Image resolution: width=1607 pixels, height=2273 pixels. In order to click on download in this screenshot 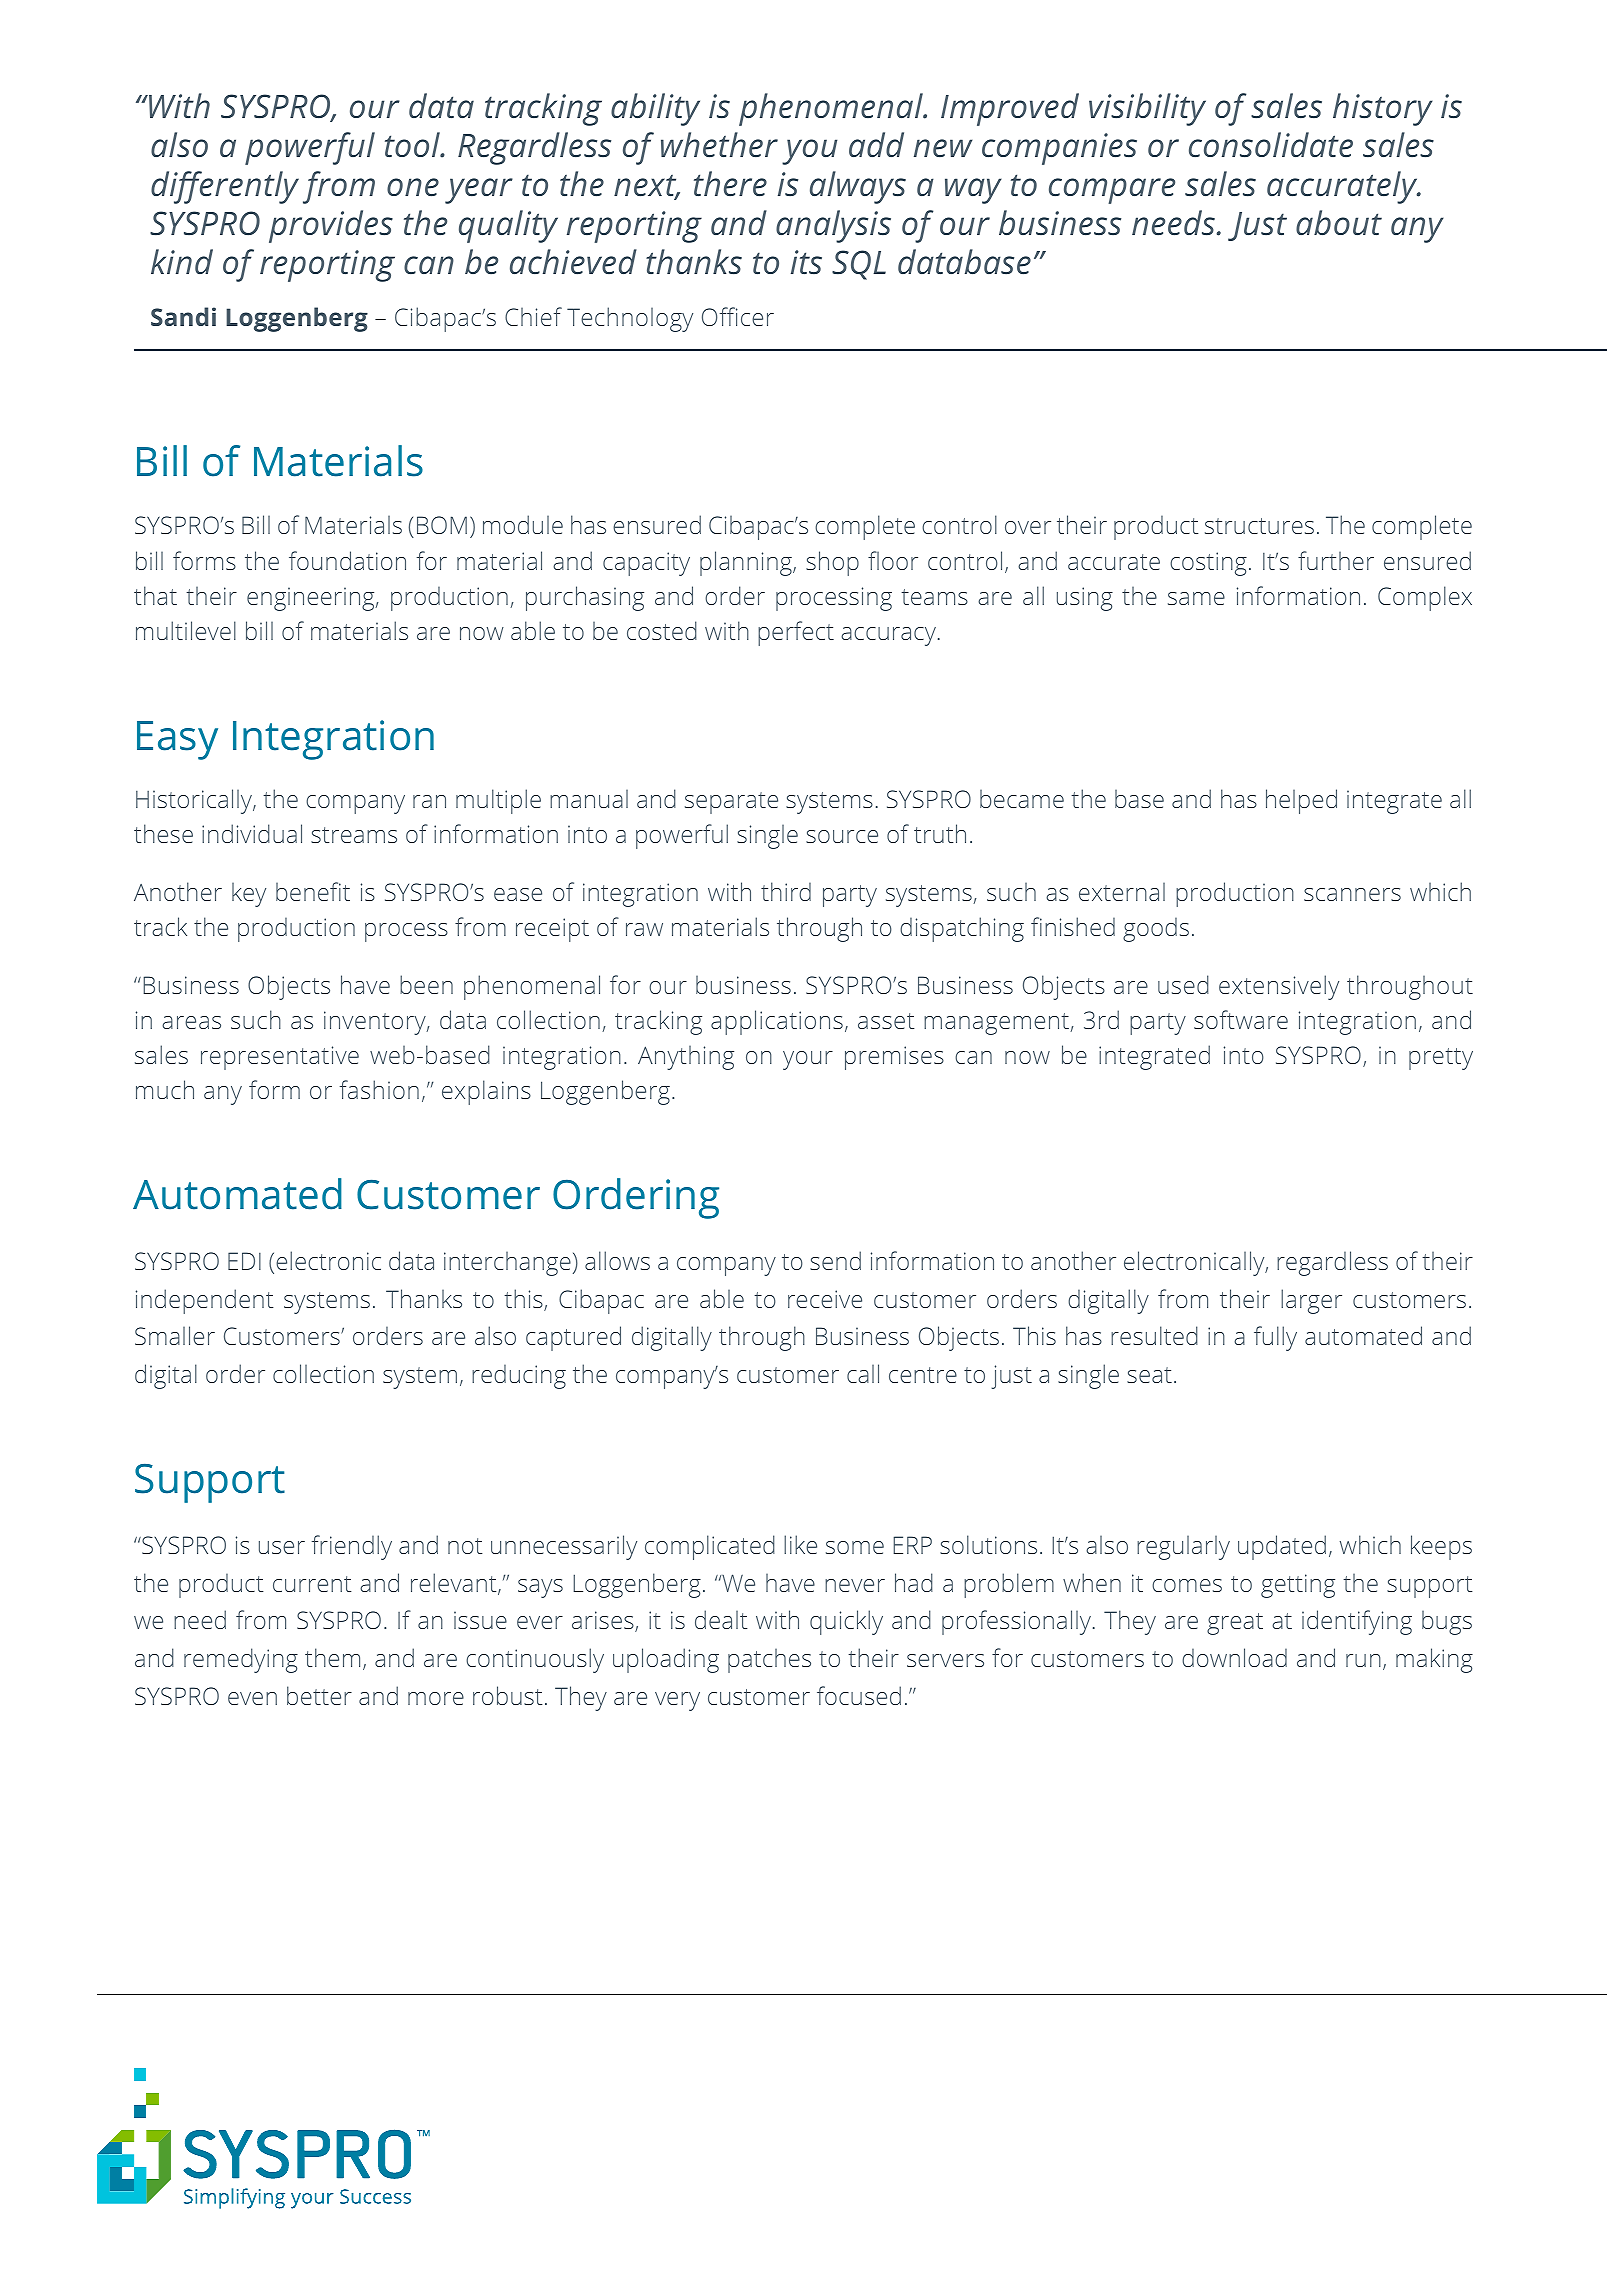, I will do `click(1234, 1657)`.
